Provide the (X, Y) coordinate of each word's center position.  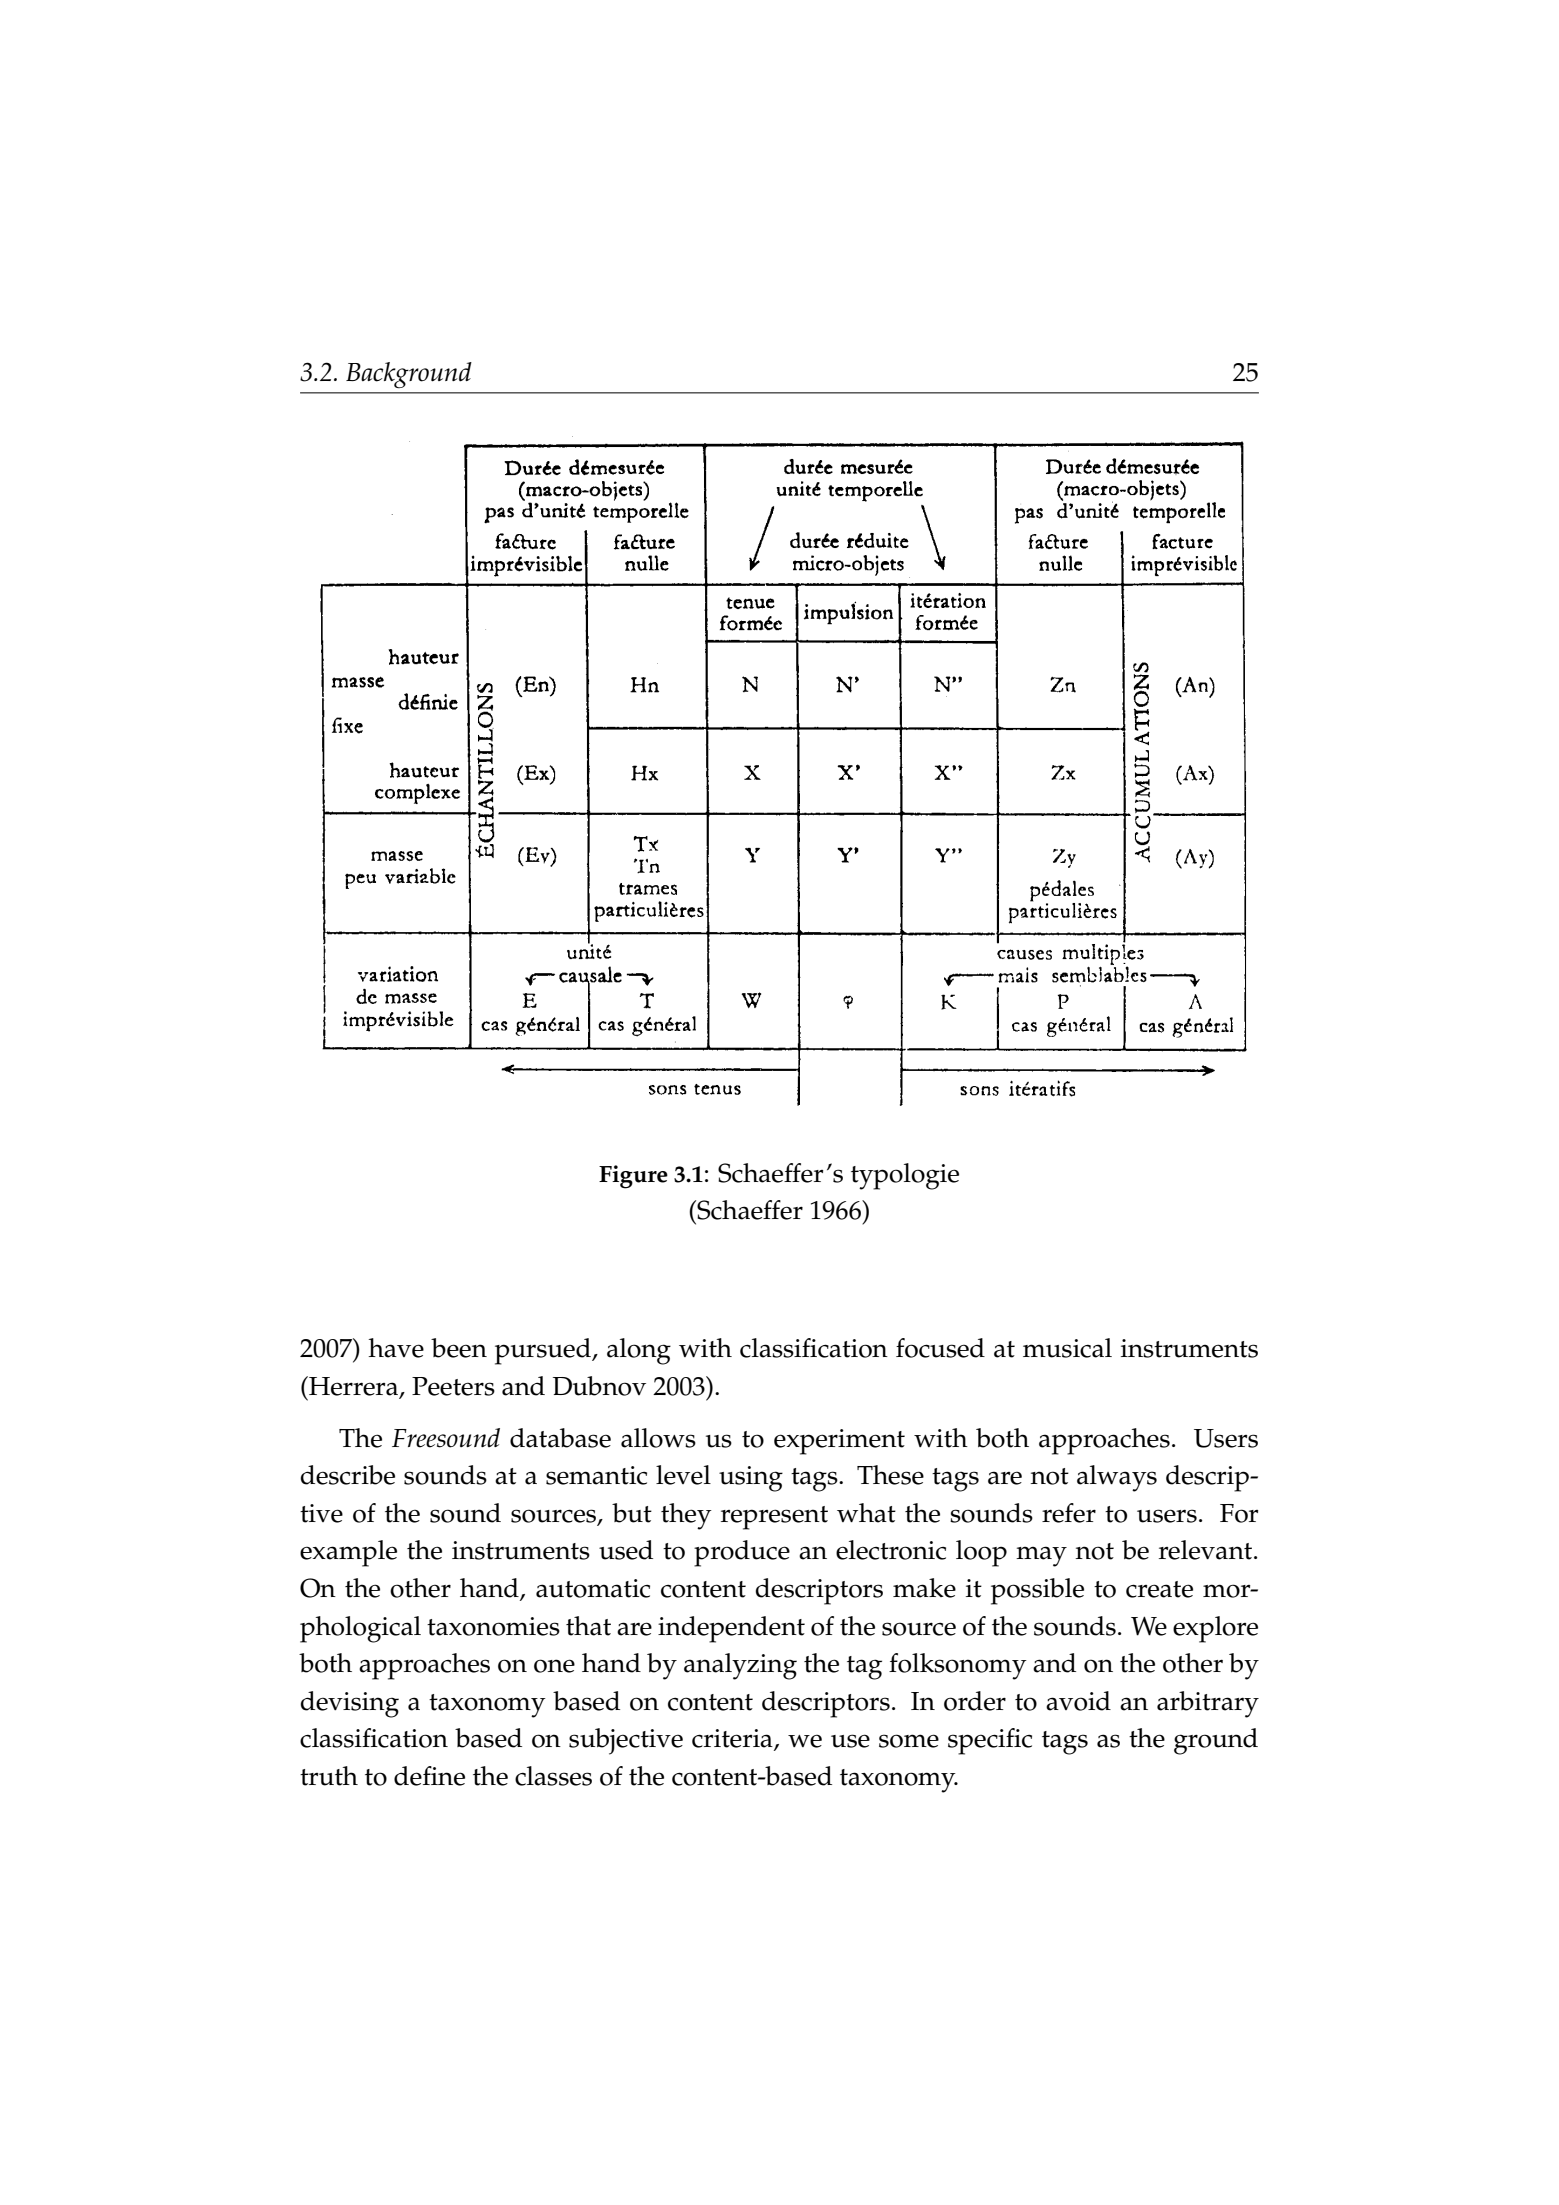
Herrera (354, 1387)
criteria (733, 1739)
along (639, 1351)
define (429, 1776)
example (348, 1553)
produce (742, 1553)
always (1117, 1478)
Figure (633, 1177)
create (1159, 1589)
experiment (839, 1442)
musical (1067, 1348)
